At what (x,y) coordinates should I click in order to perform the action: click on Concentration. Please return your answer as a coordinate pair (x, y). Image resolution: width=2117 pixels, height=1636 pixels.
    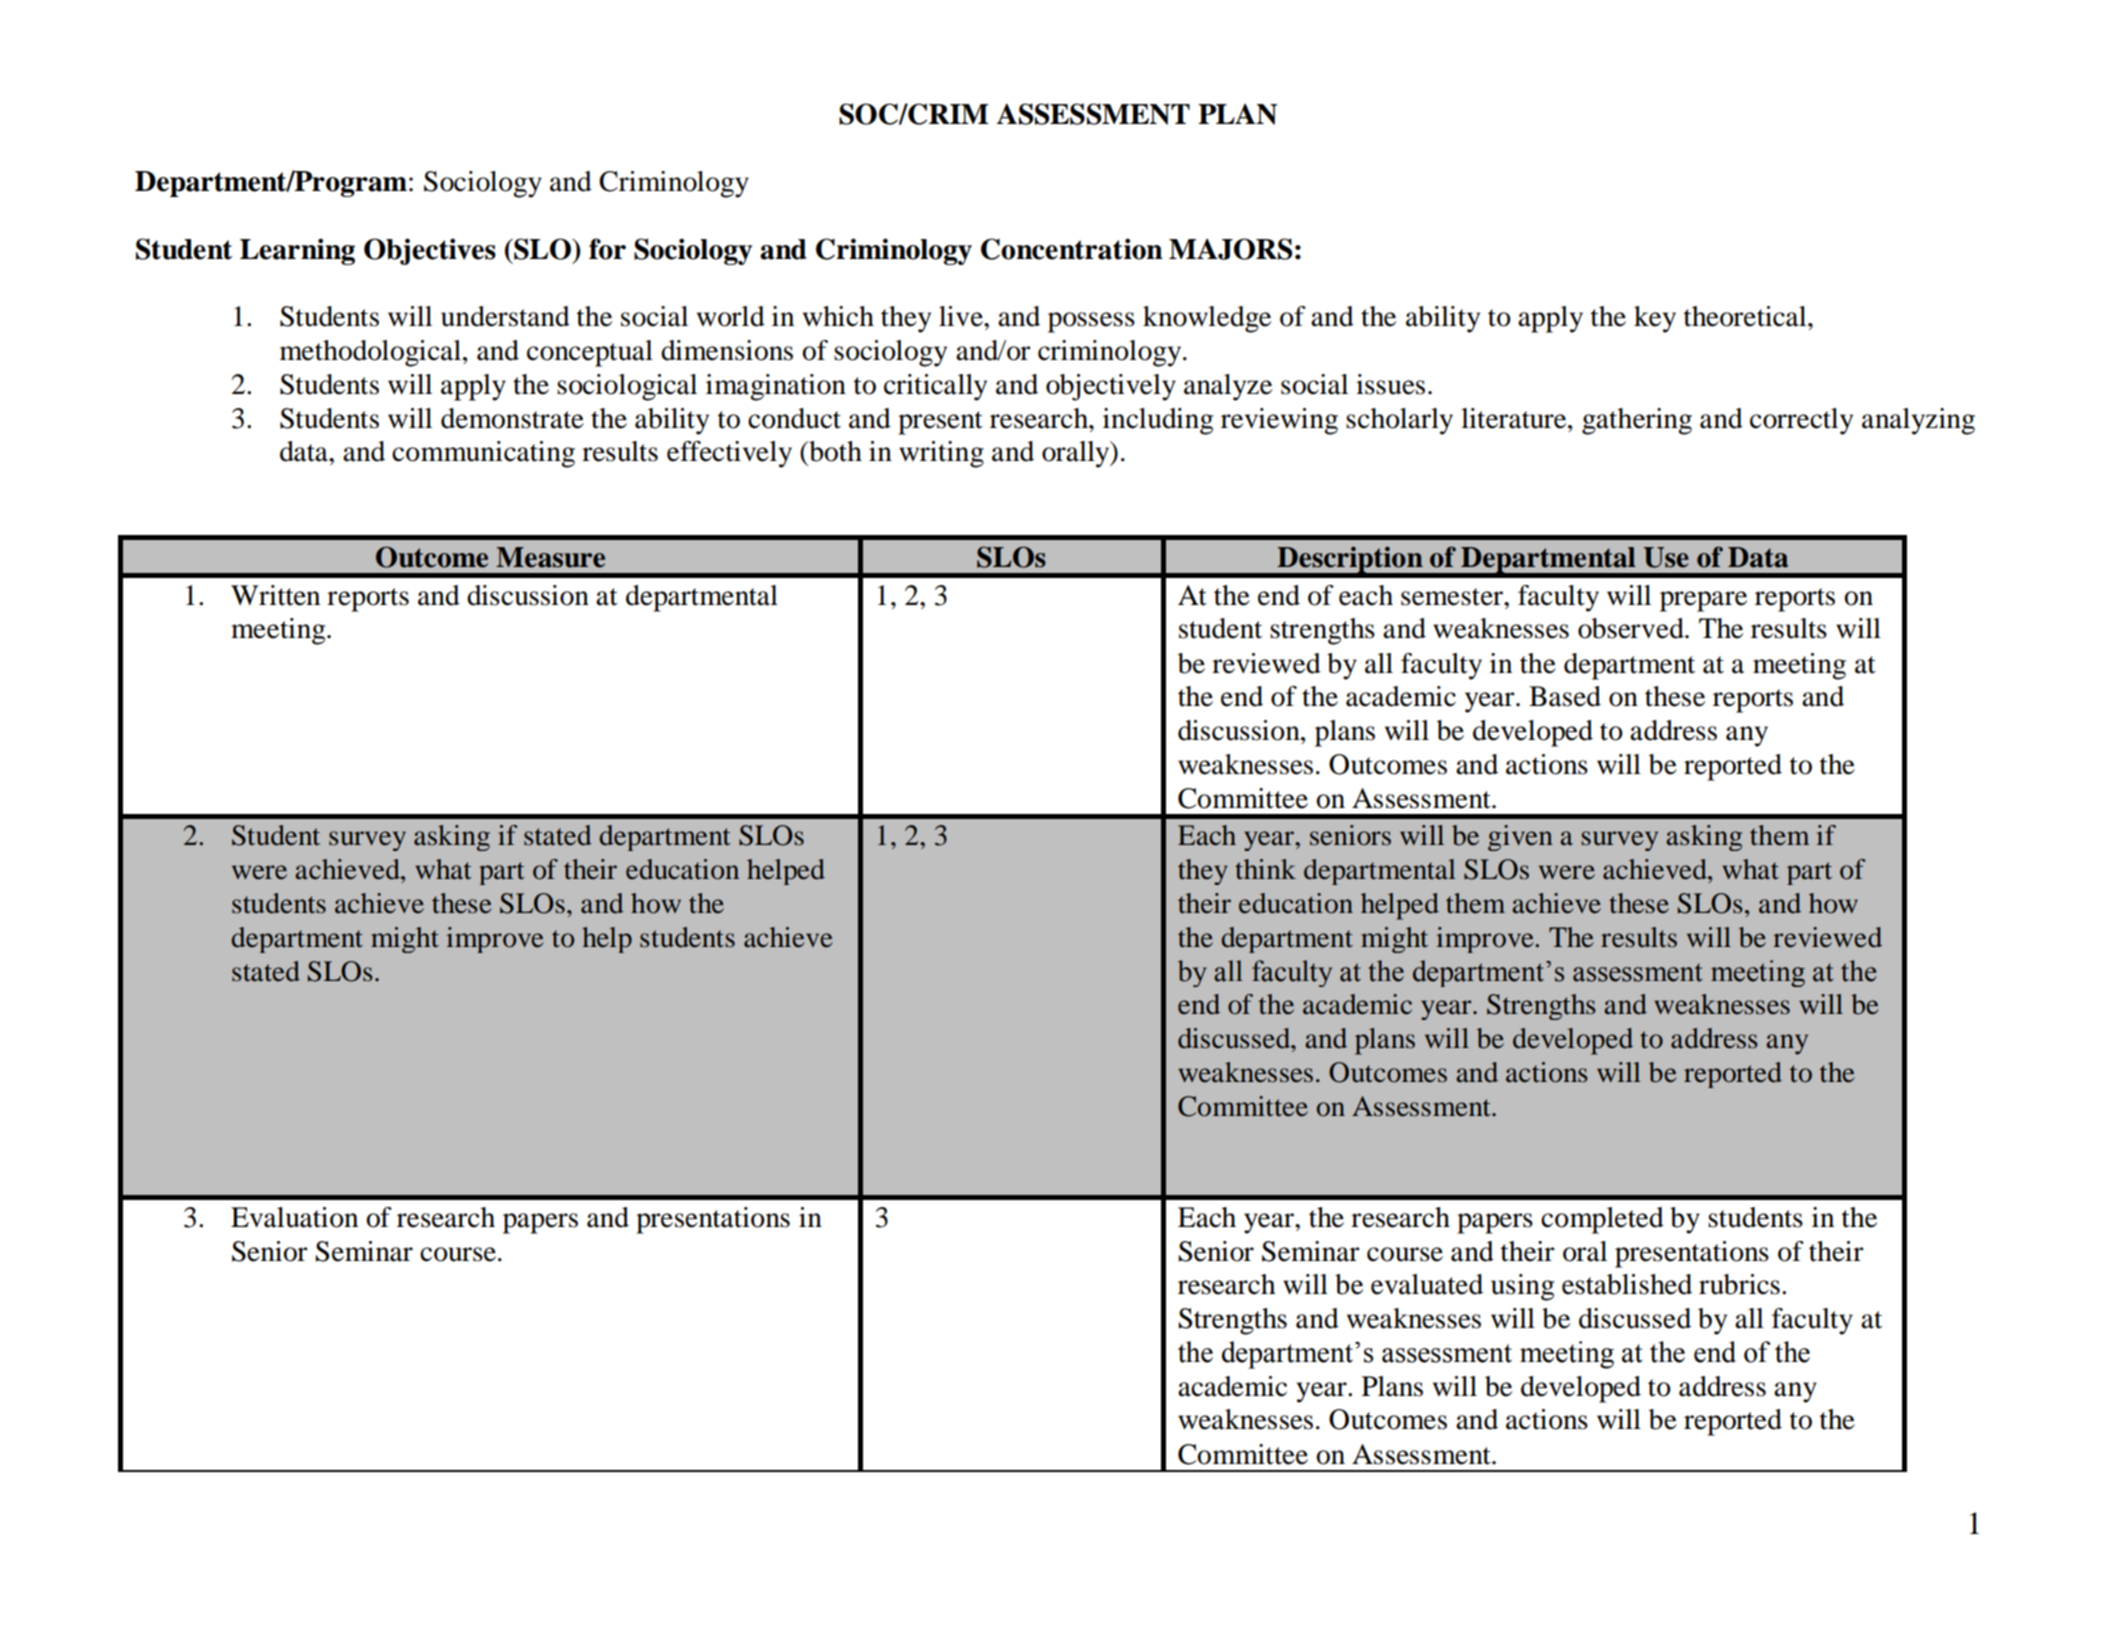
    Looking at the image, I should click on (1072, 249).
